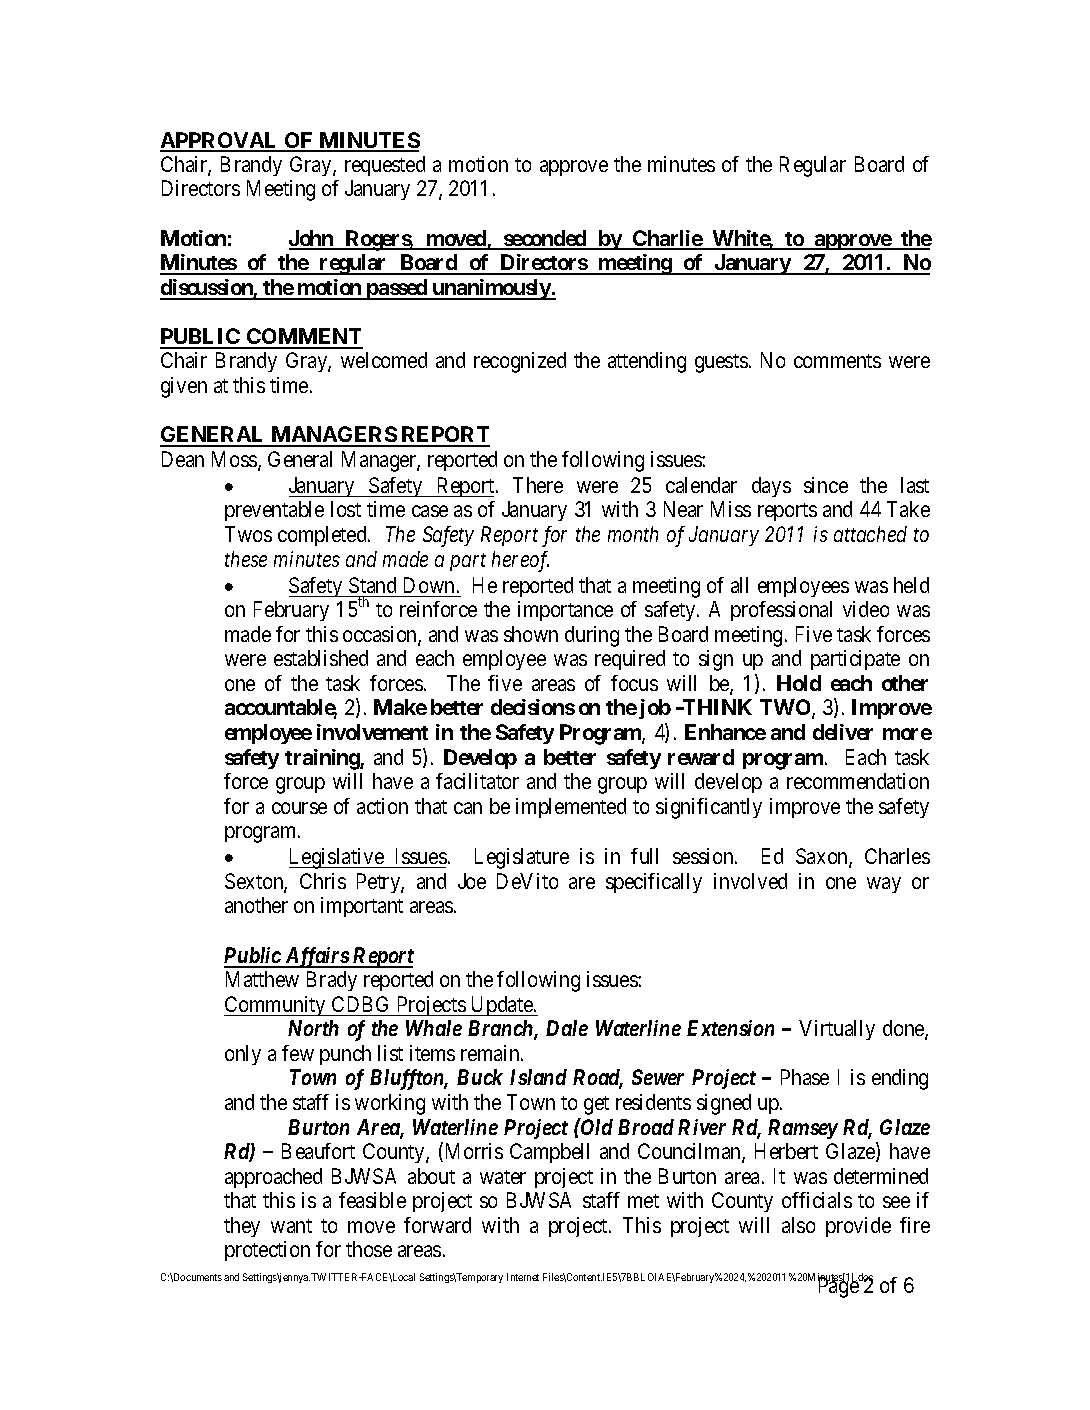 Image resolution: width=1090 pixels, height=1410 pixels. I want to click on attached, so click(870, 534).
